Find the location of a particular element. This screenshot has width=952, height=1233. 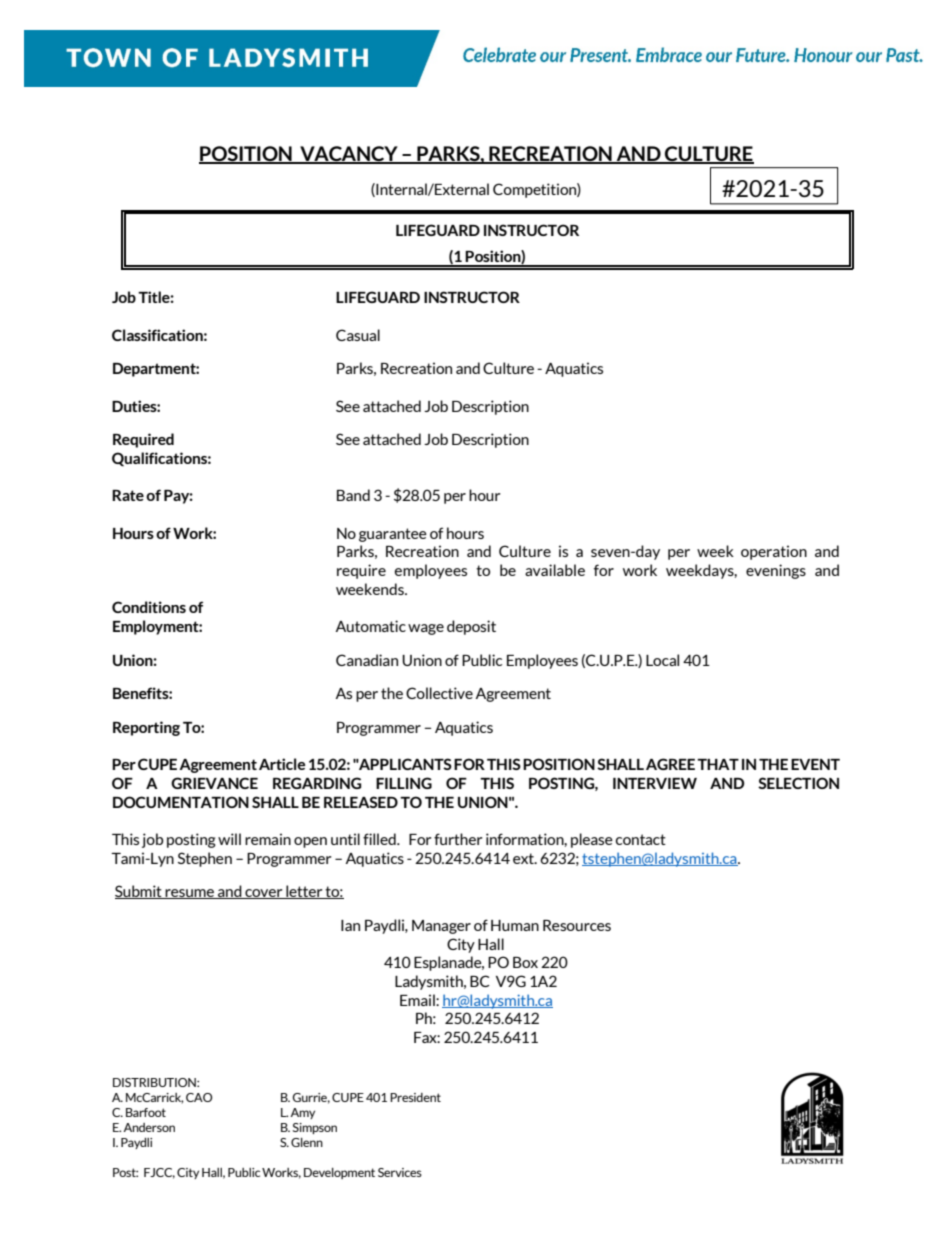

Casual is located at coordinates (358, 335).
